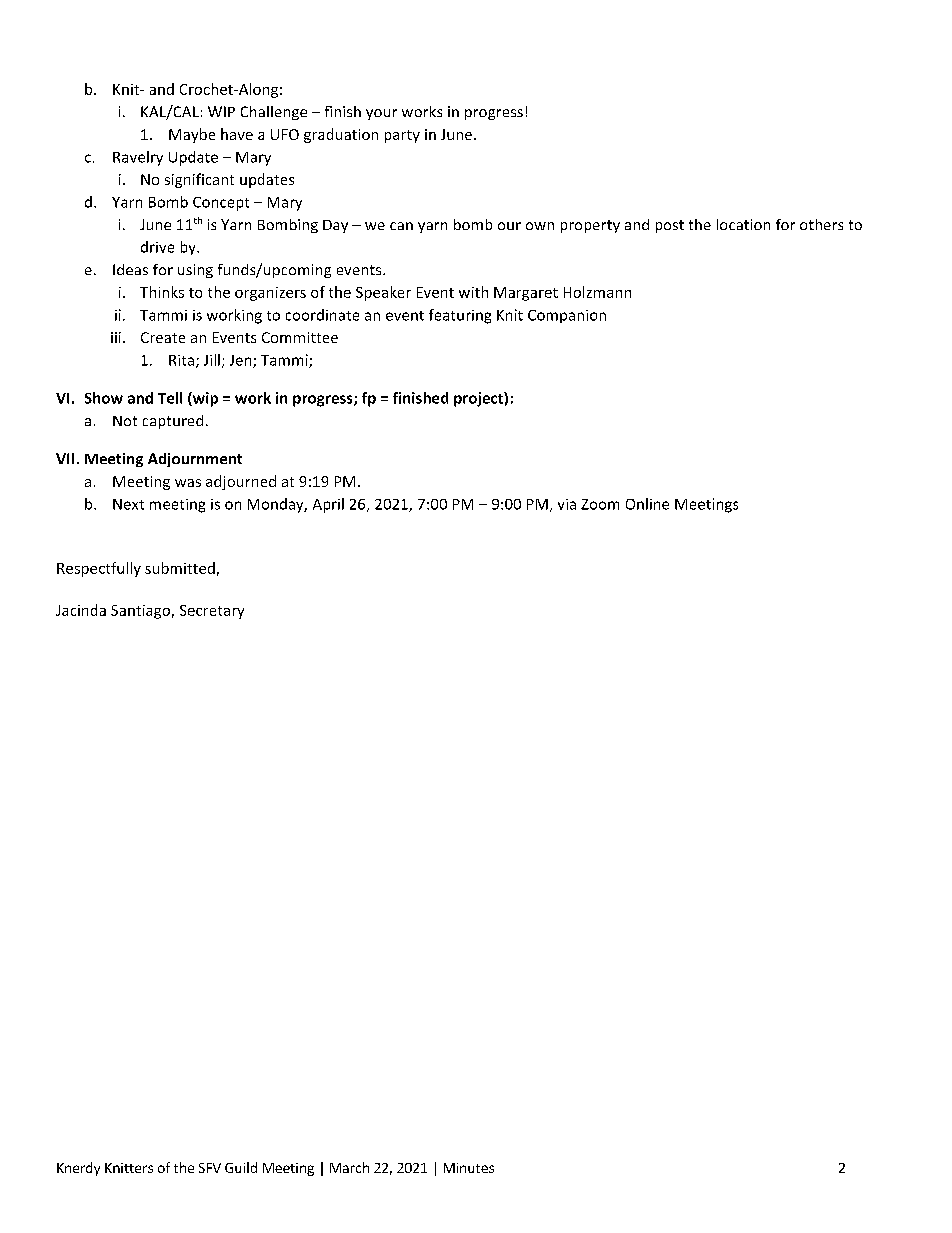 The height and width of the screenshot is (1233, 952). Describe the element at coordinates (402, 136) in the screenshot. I see `party` at that location.
